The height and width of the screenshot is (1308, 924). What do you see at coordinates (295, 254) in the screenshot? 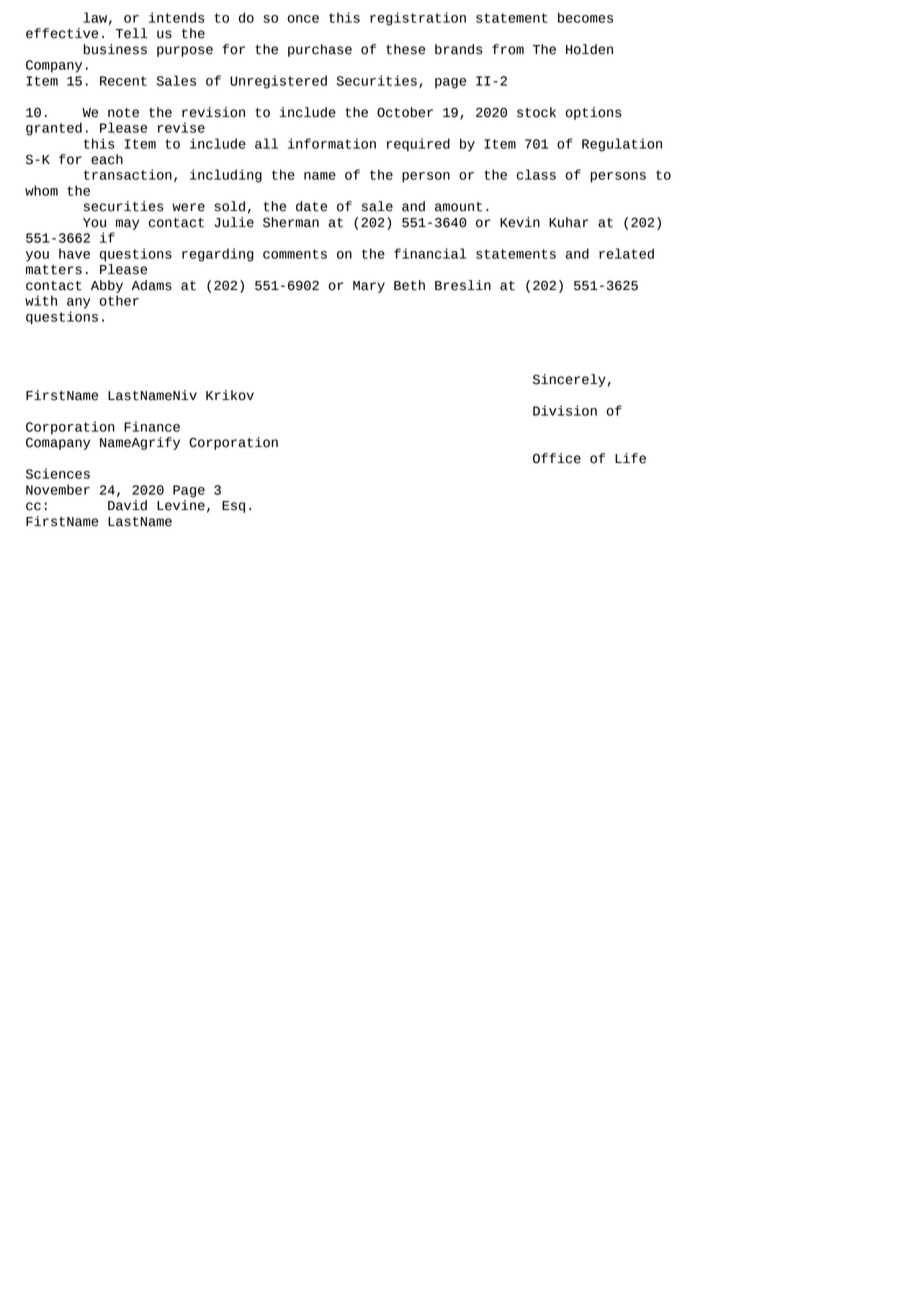
I see `comments` at bounding box center [295, 254].
